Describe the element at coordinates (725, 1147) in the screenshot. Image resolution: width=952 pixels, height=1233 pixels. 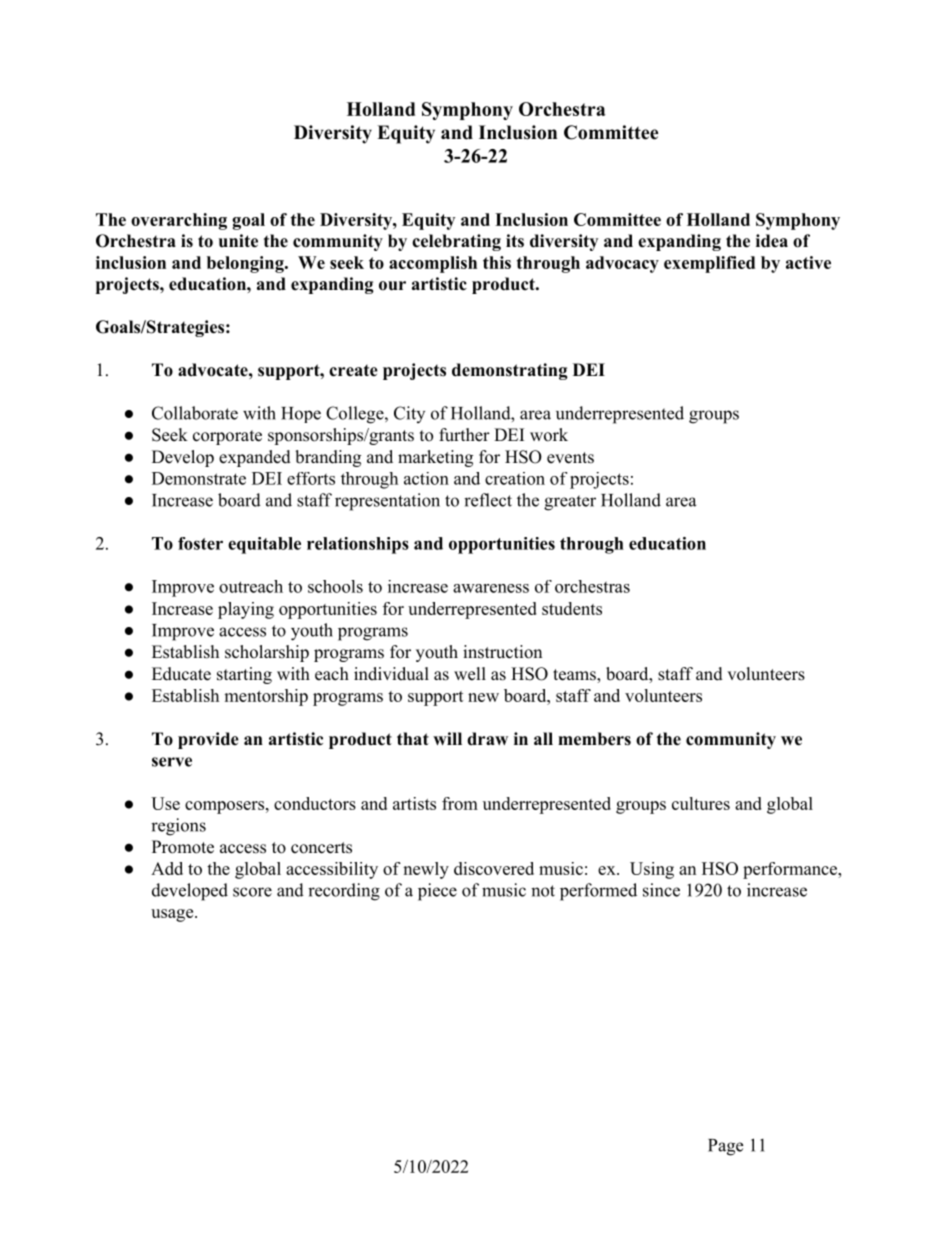
I see `Page` at that location.
